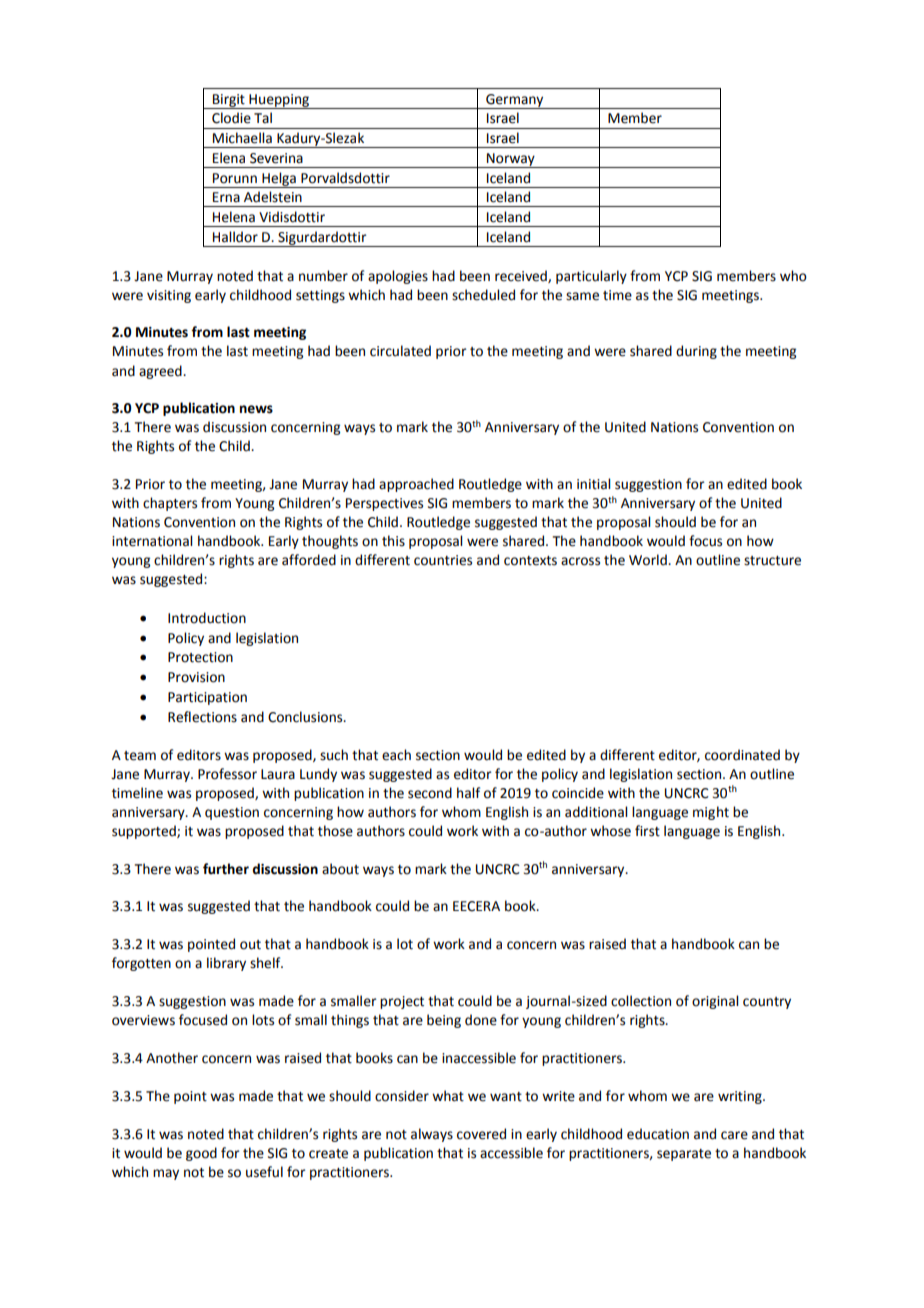 This screenshot has width=924, height=1308. I want to click on Tal, so click(263, 117).
